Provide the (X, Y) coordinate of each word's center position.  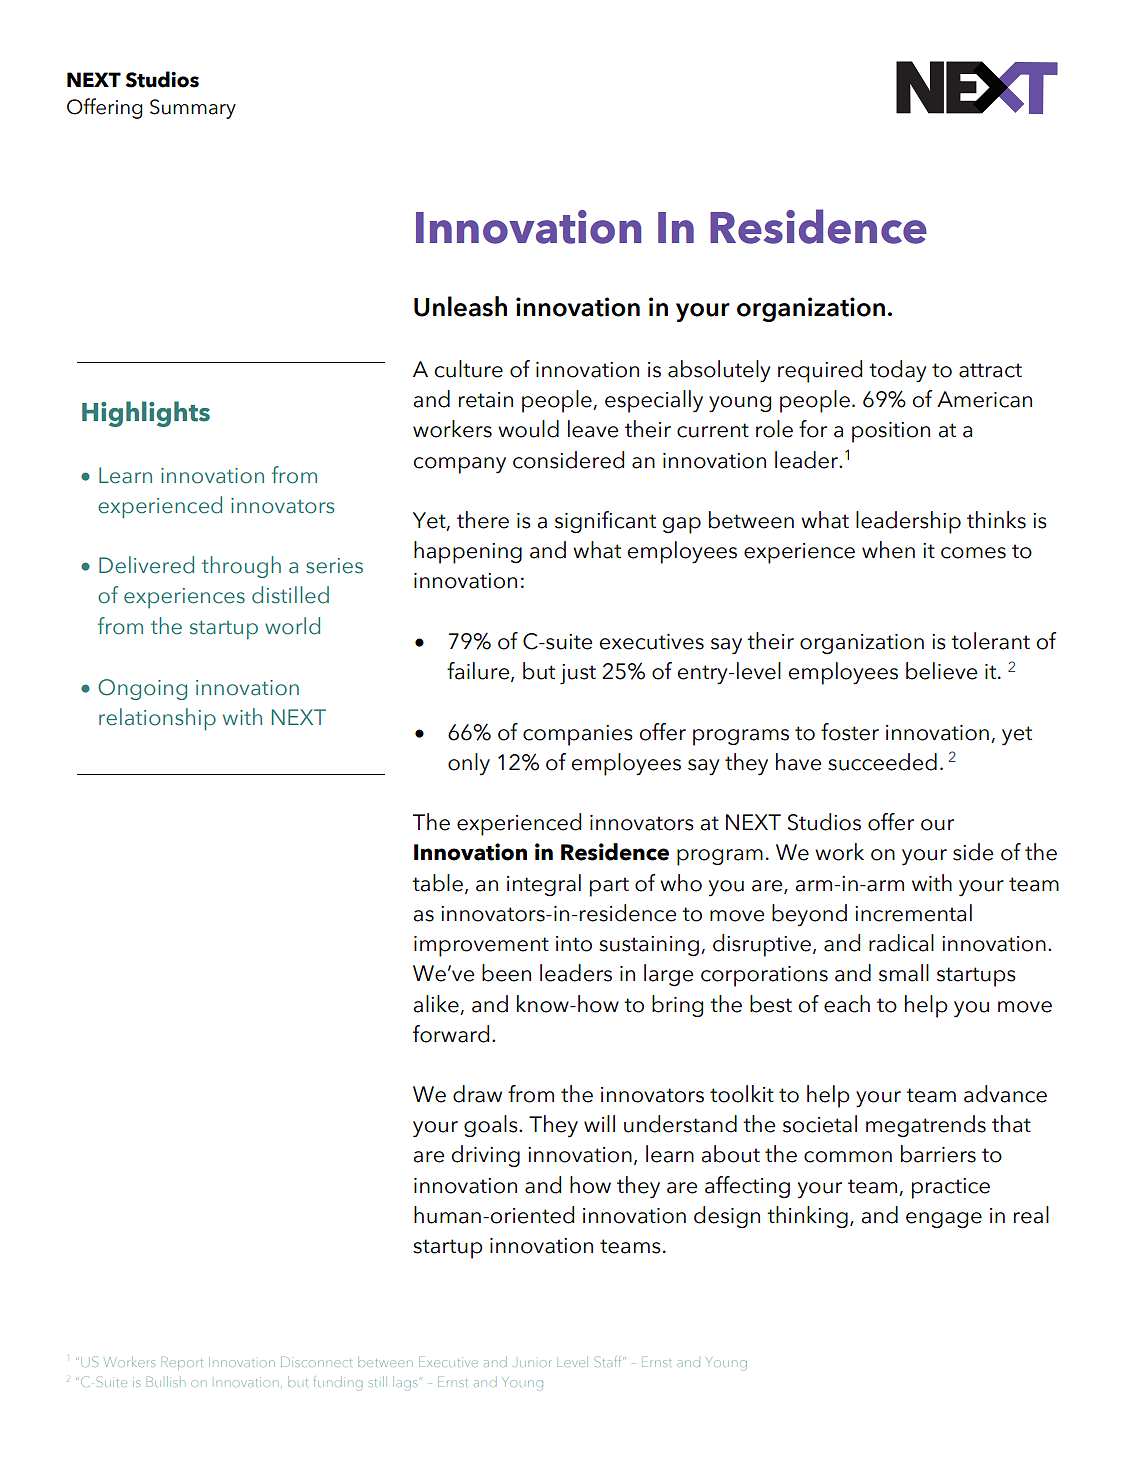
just (578, 674)
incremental (913, 913)
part (609, 887)
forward (451, 1034)
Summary (193, 109)
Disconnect (316, 1362)
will (599, 1123)
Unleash (460, 306)
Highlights (146, 414)
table (437, 883)
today (898, 371)
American (984, 399)
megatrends (926, 1126)
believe (941, 671)
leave (593, 429)
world (292, 626)
